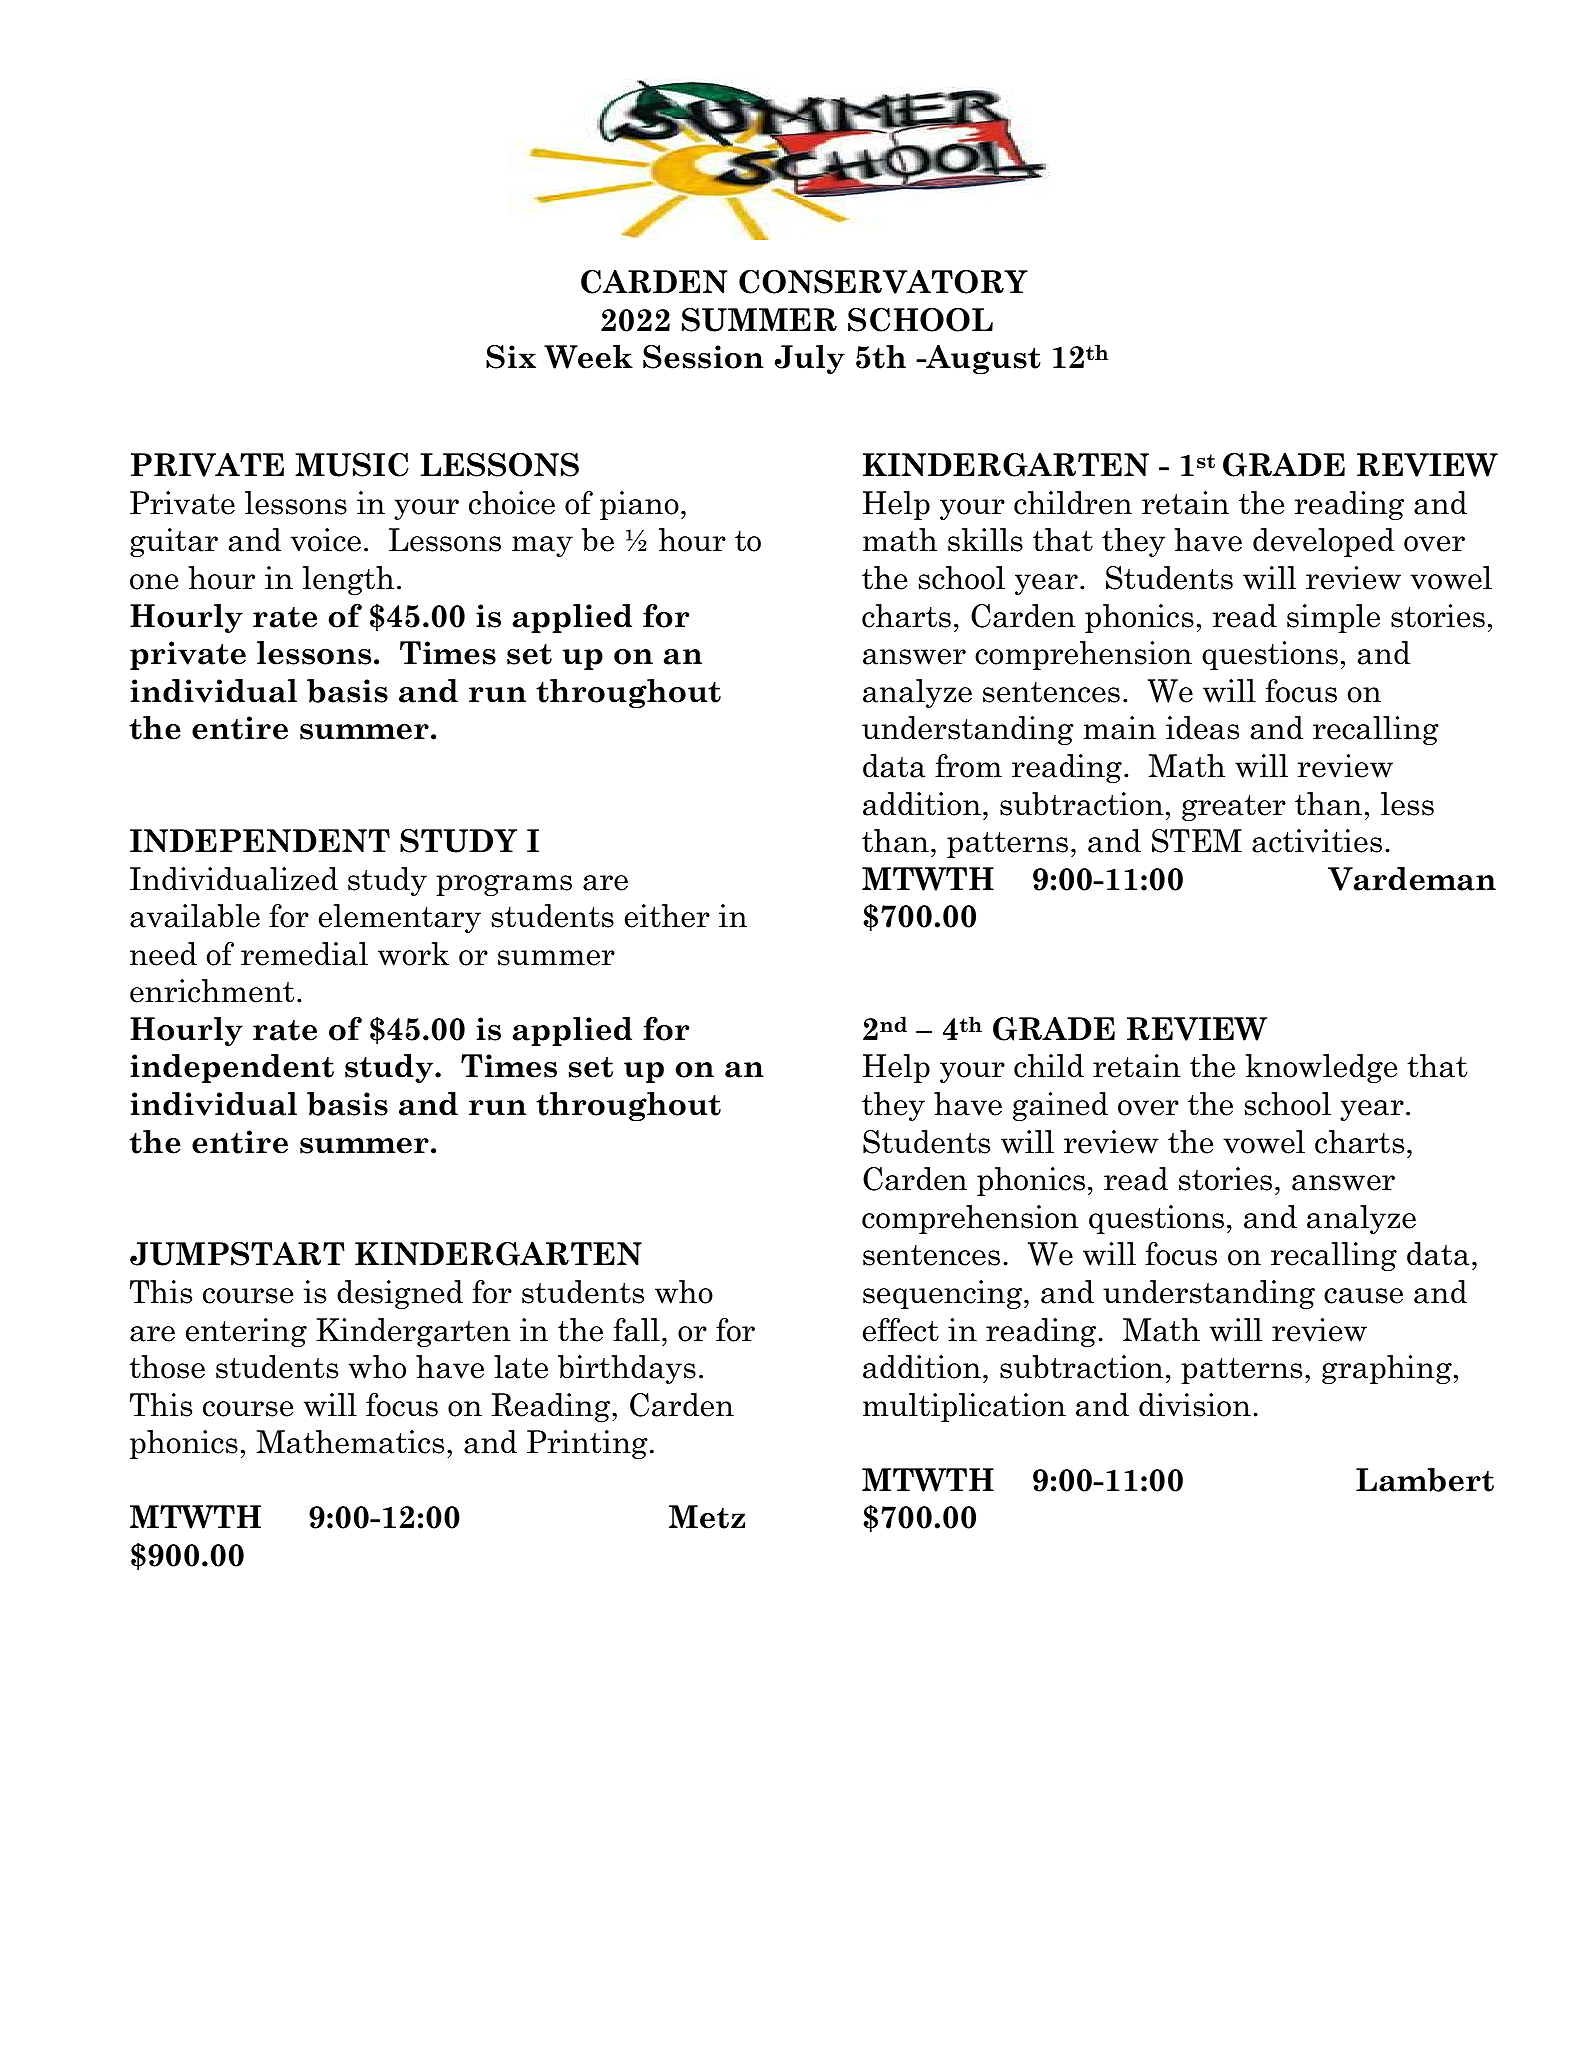  I want to click on those, so click(167, 1367).
